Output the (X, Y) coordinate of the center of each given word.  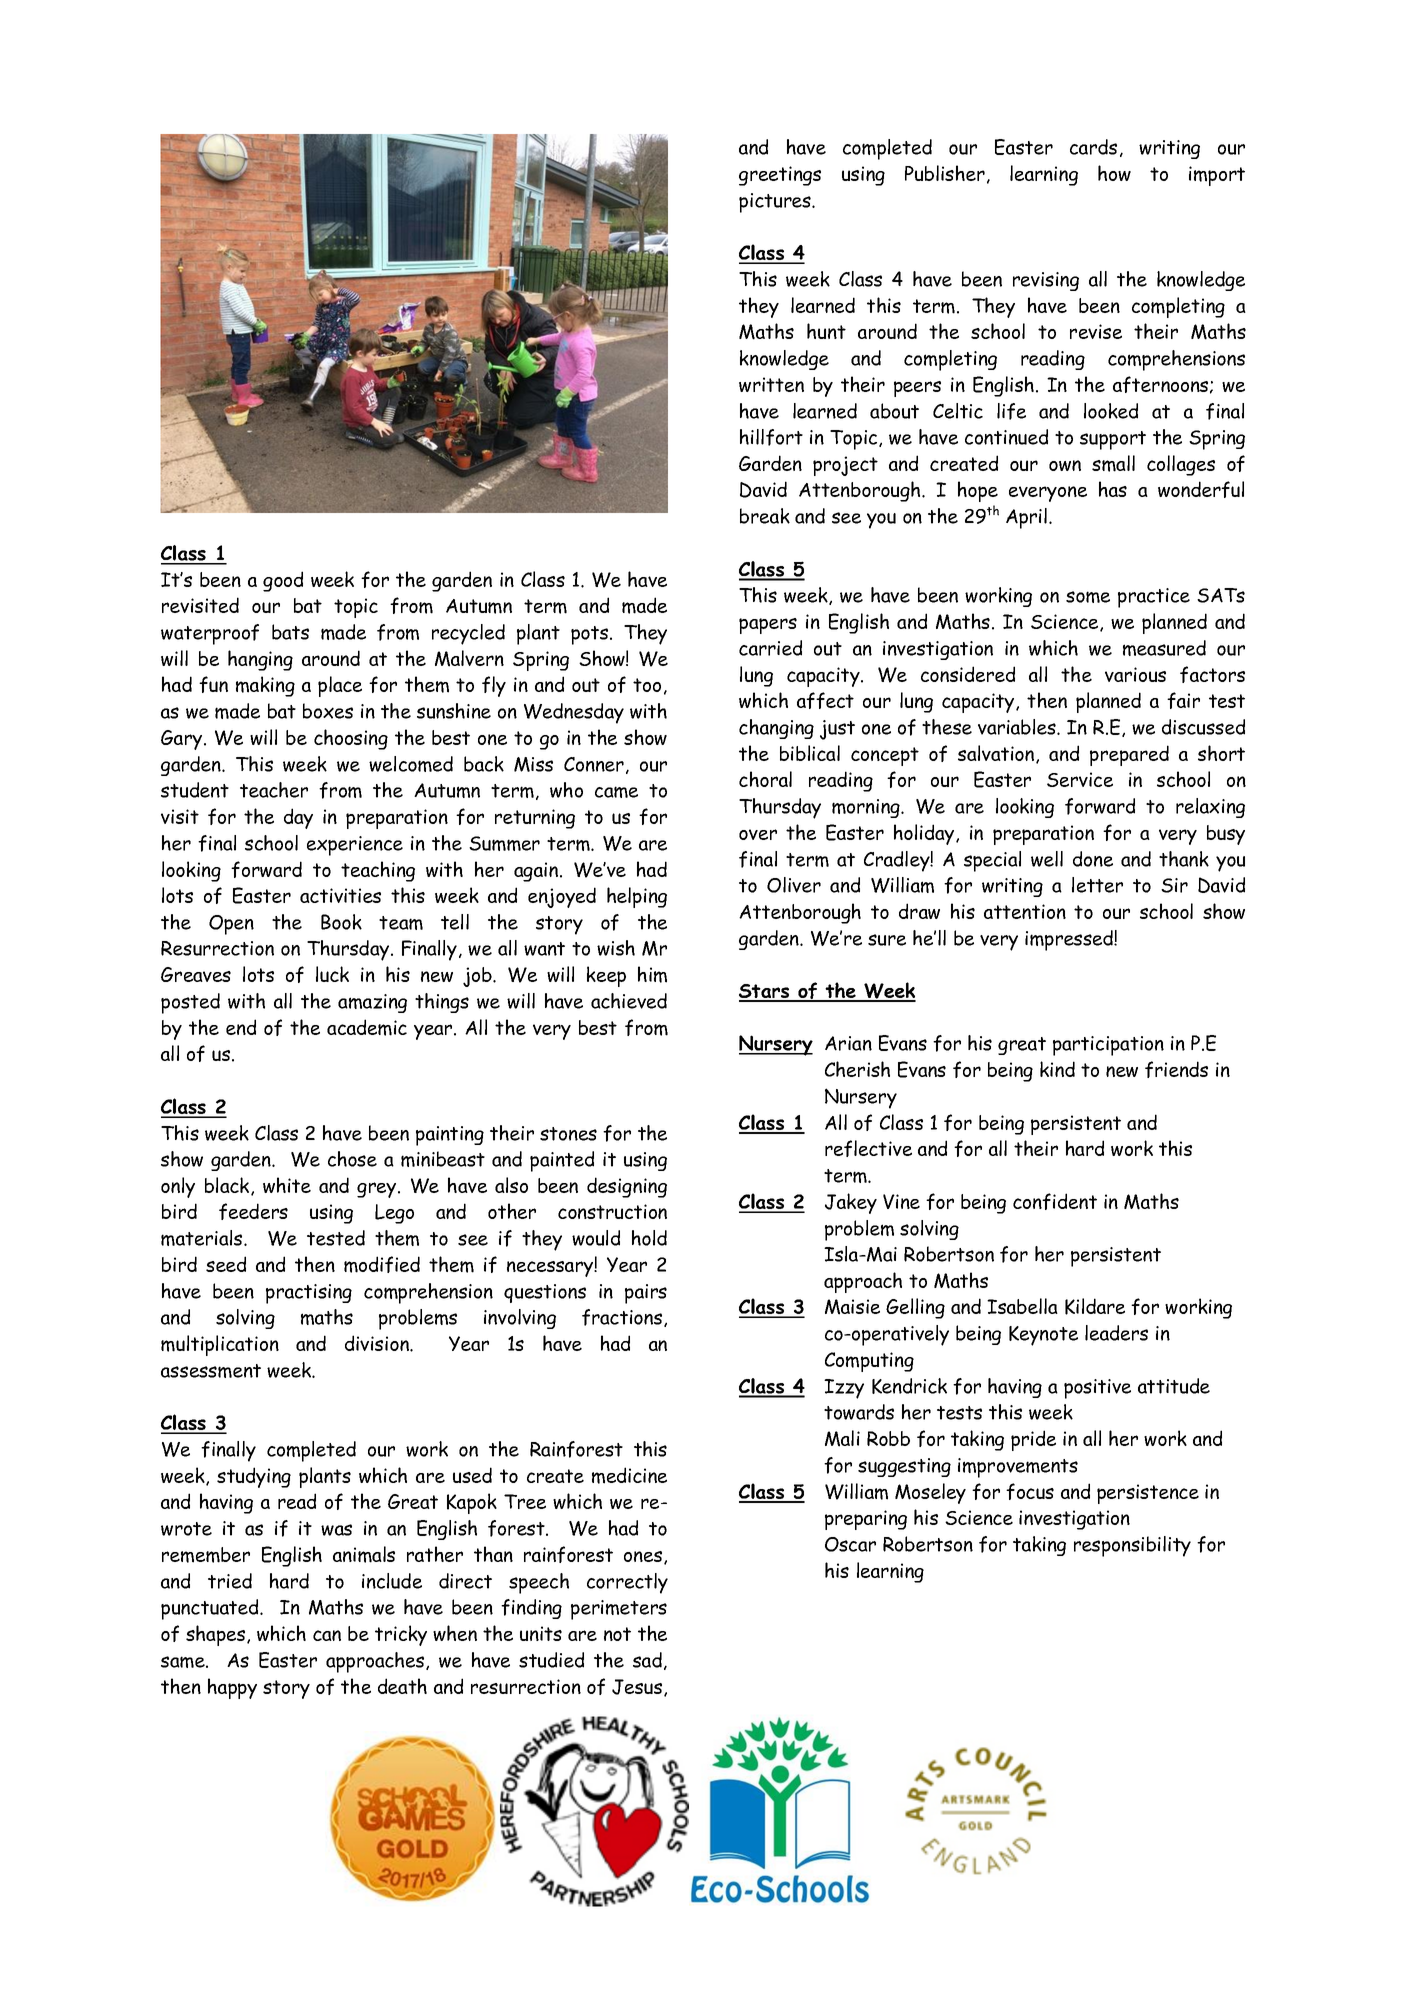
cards (1093, 147)
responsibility (1132, 1546)
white (287, 1185)
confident (1055, 1201)
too (647, 685)
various (1135, 674)
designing (627, 1187)
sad (647, 1660)
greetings (780, 176)
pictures (776, 203)
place (340, 686)
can (327, 1635)
